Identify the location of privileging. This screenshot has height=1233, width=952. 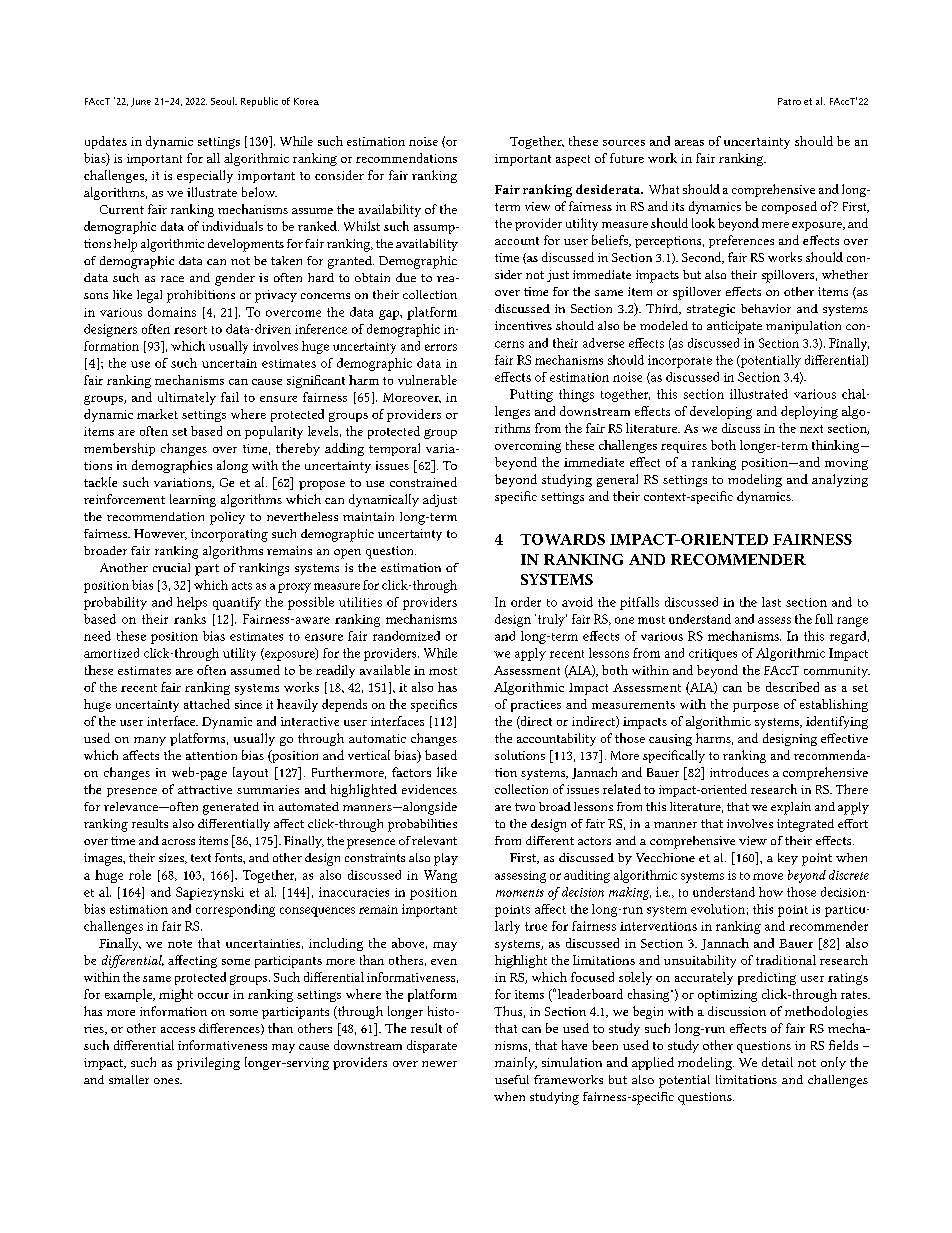
(208, 1063).
